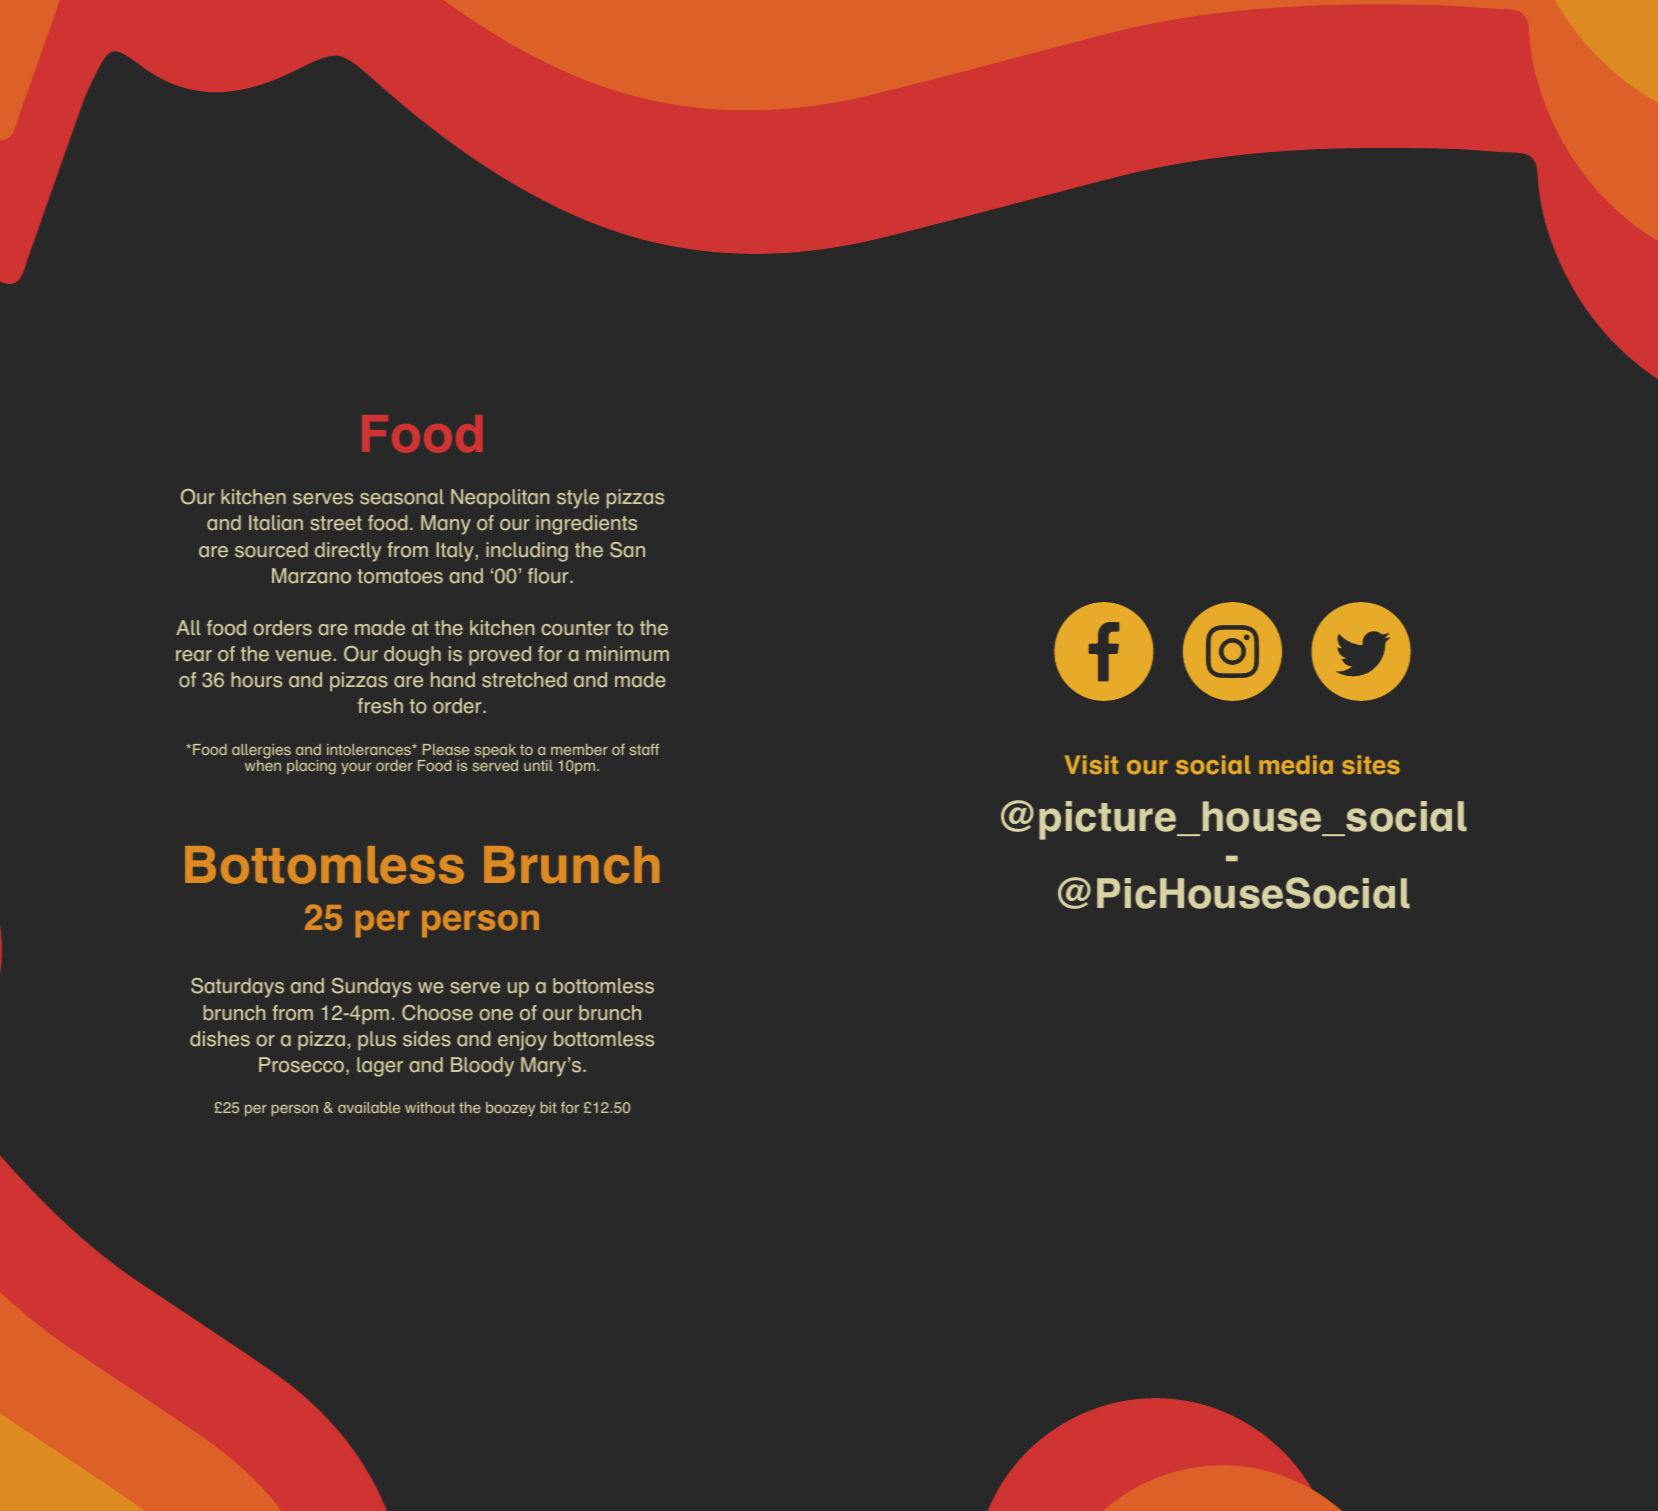 This page has height=1511, width=1658. I want to click on Sundays, so click(372, 988).
